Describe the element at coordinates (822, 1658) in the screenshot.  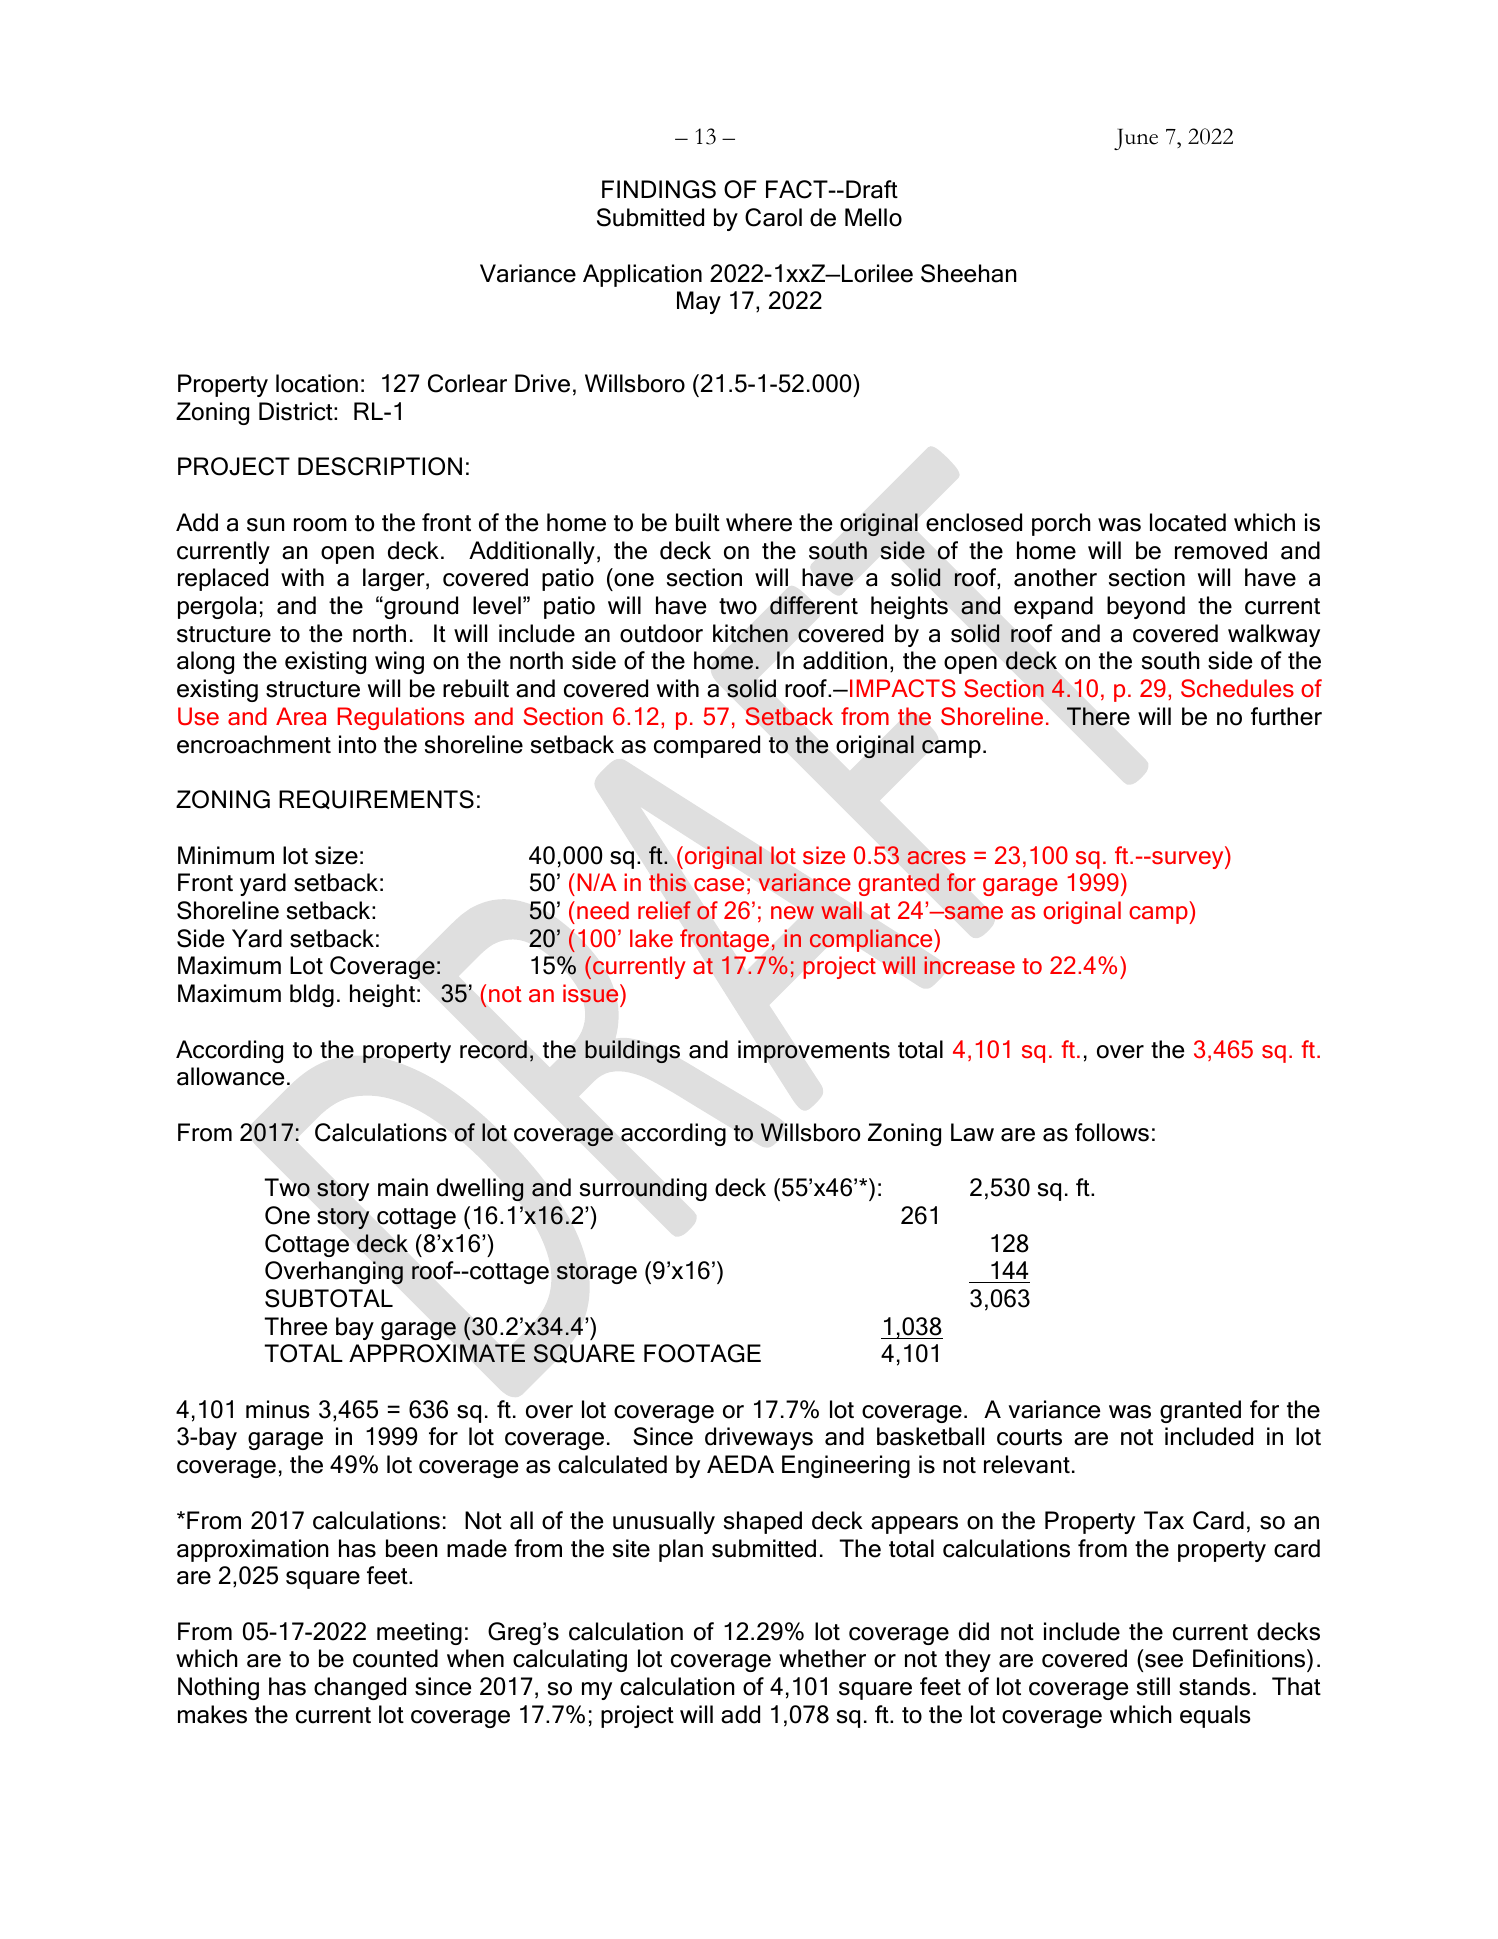
I see `whether` at that location.
